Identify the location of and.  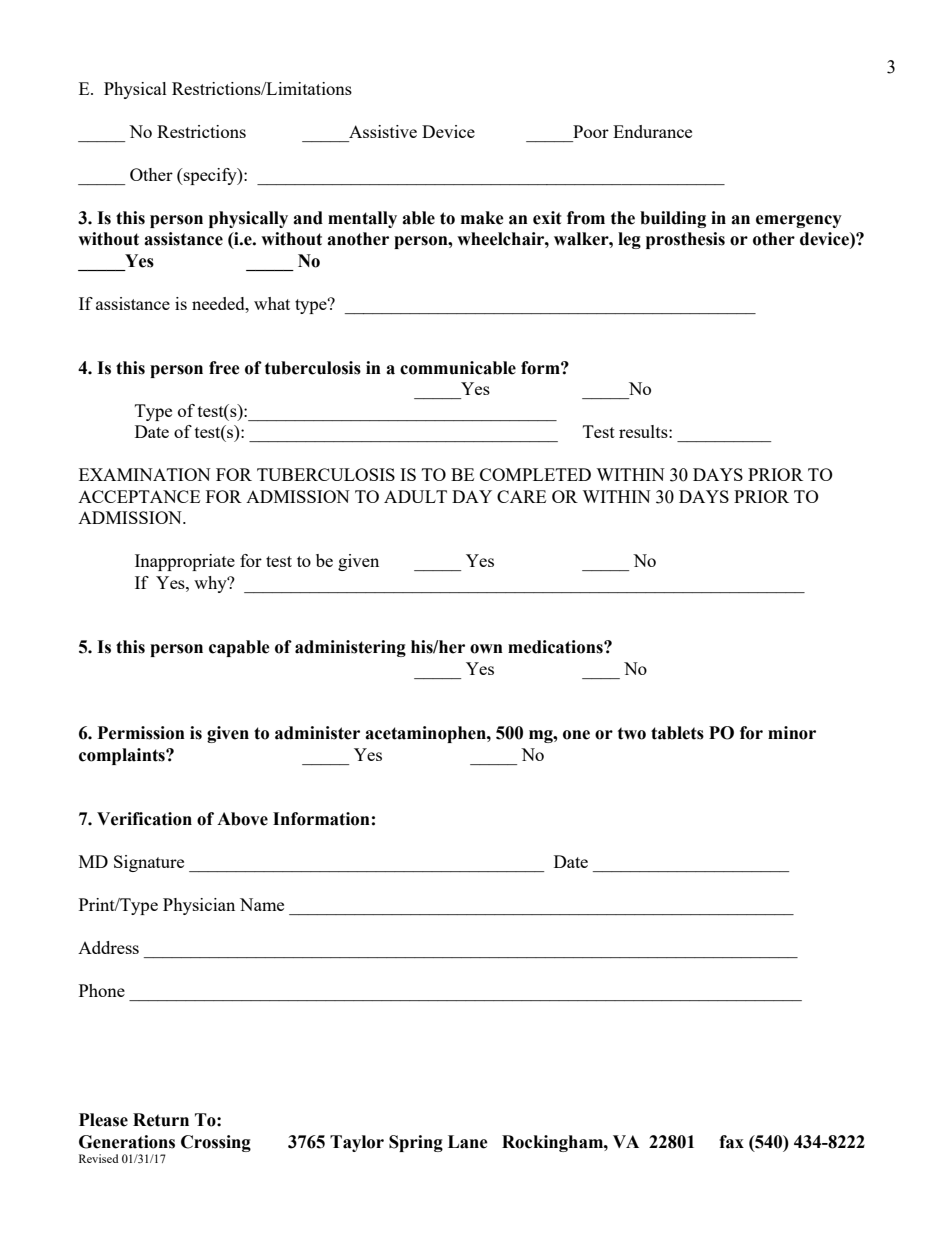
(308, 218).
